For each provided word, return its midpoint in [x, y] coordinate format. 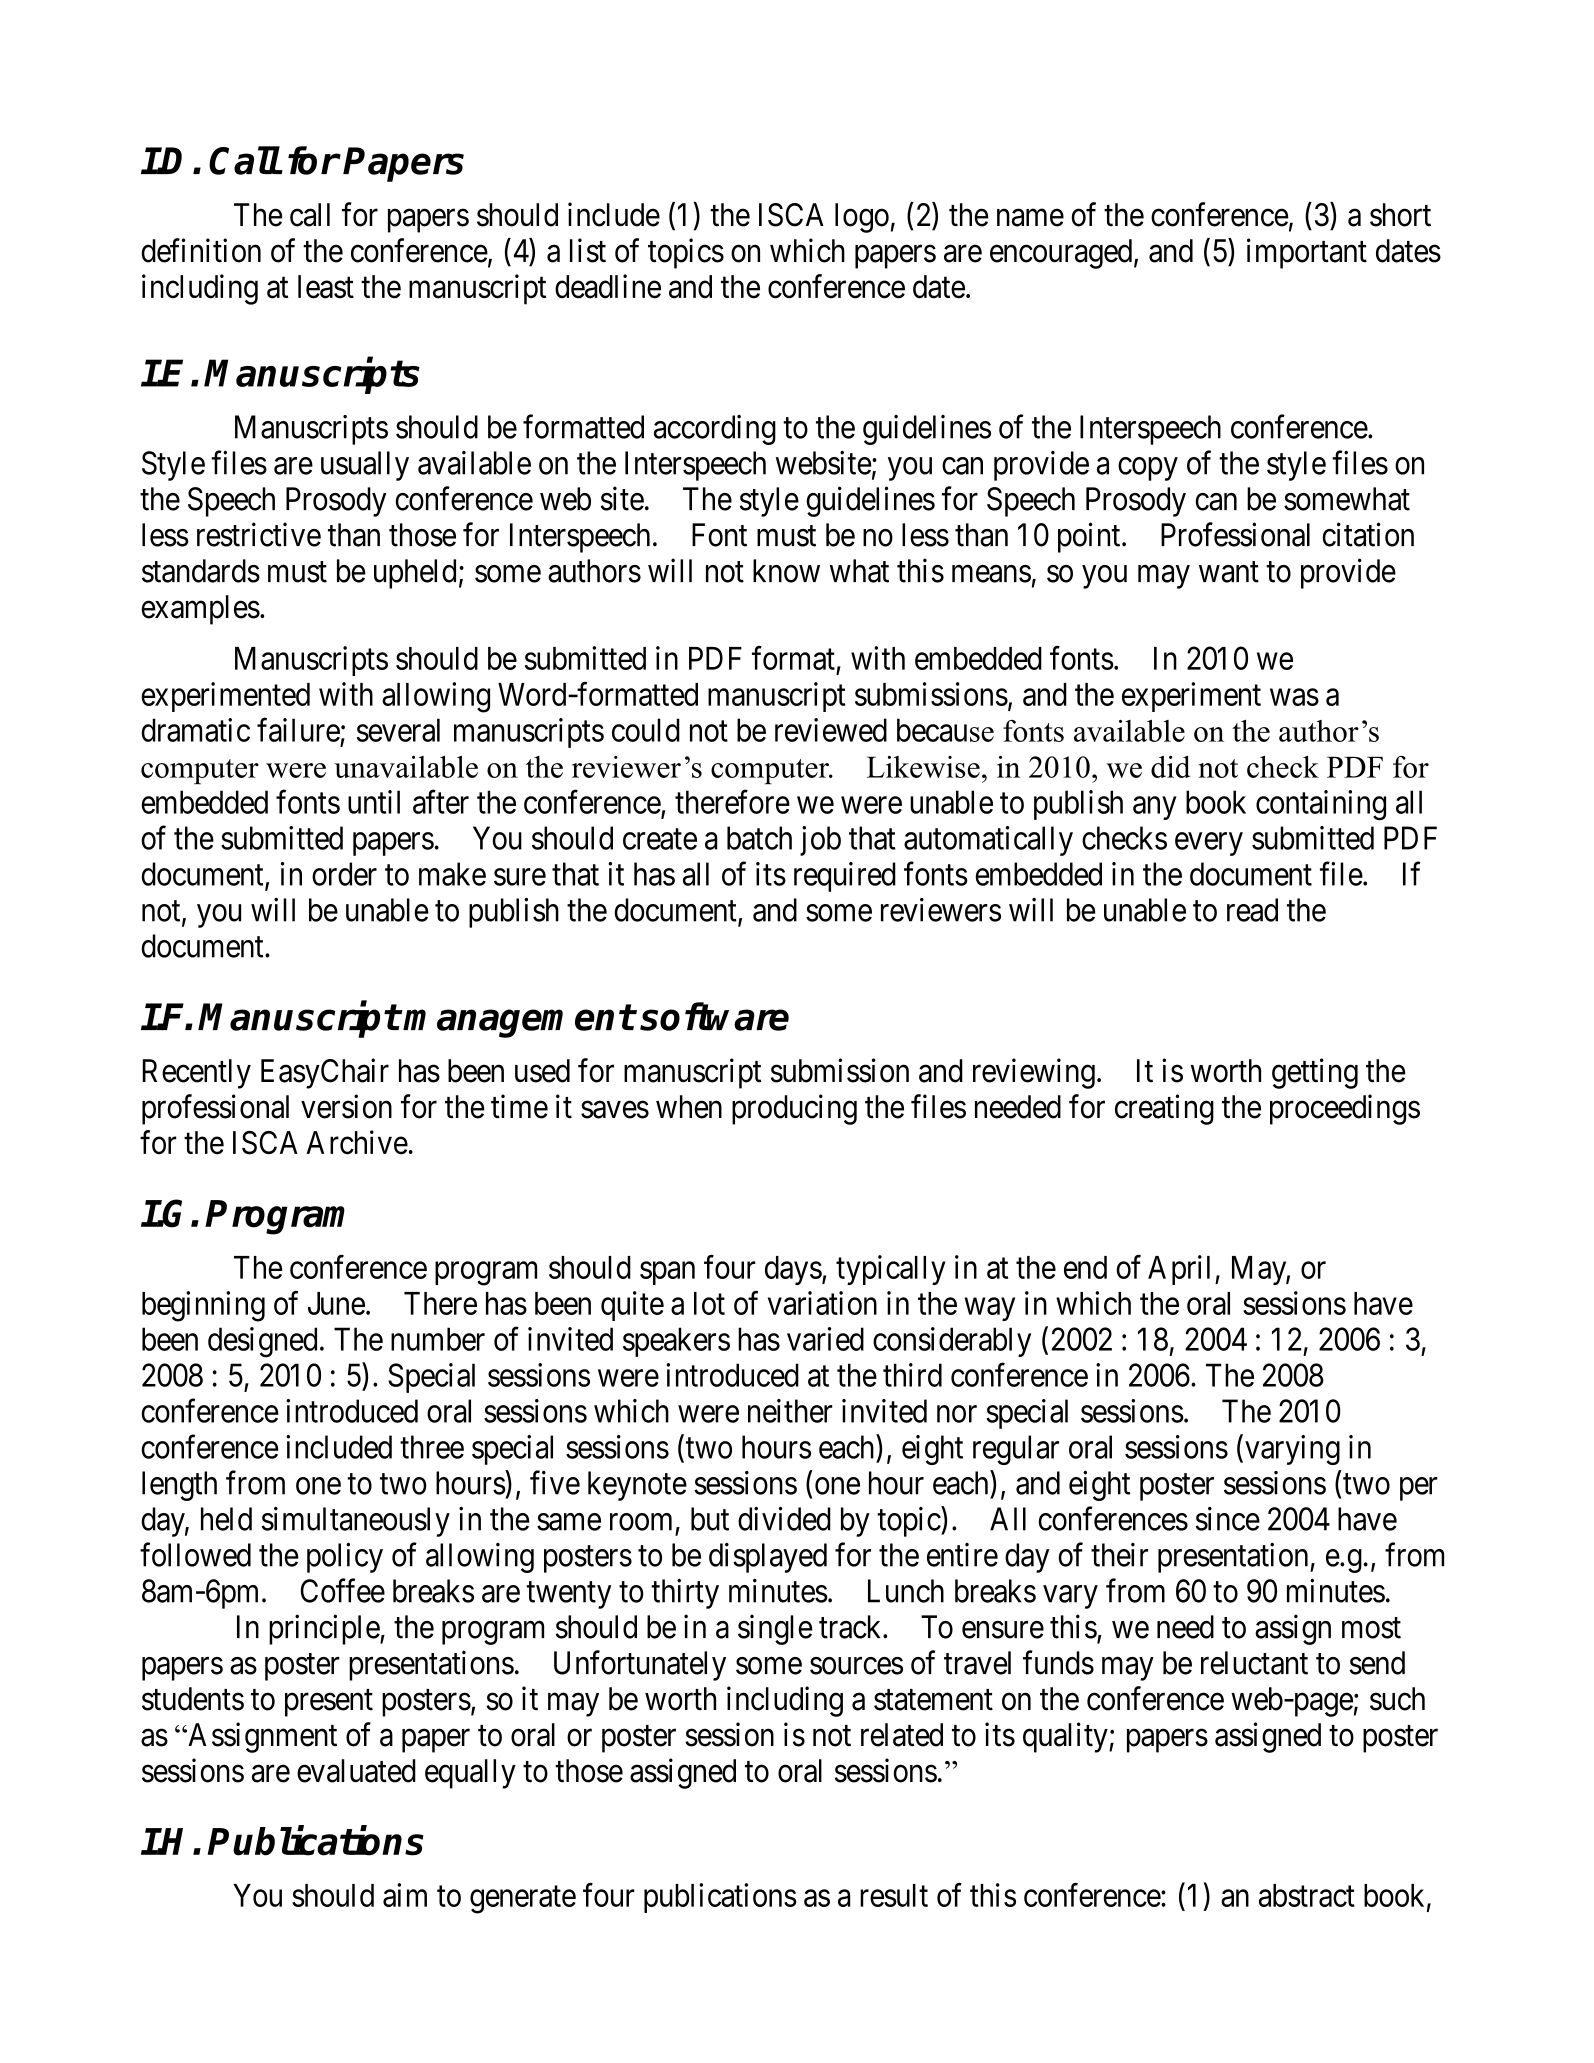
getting [1315, 1073]
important [1307, 253]
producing [794, 1109]
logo [862, 218]
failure [298, 730]
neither [790, 1411]
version [346, 1106]
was [1294, 697]
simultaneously [356, 1522]
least [326, 287]
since [1228, 1519]
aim [405, 1895]
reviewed [831, 730]
